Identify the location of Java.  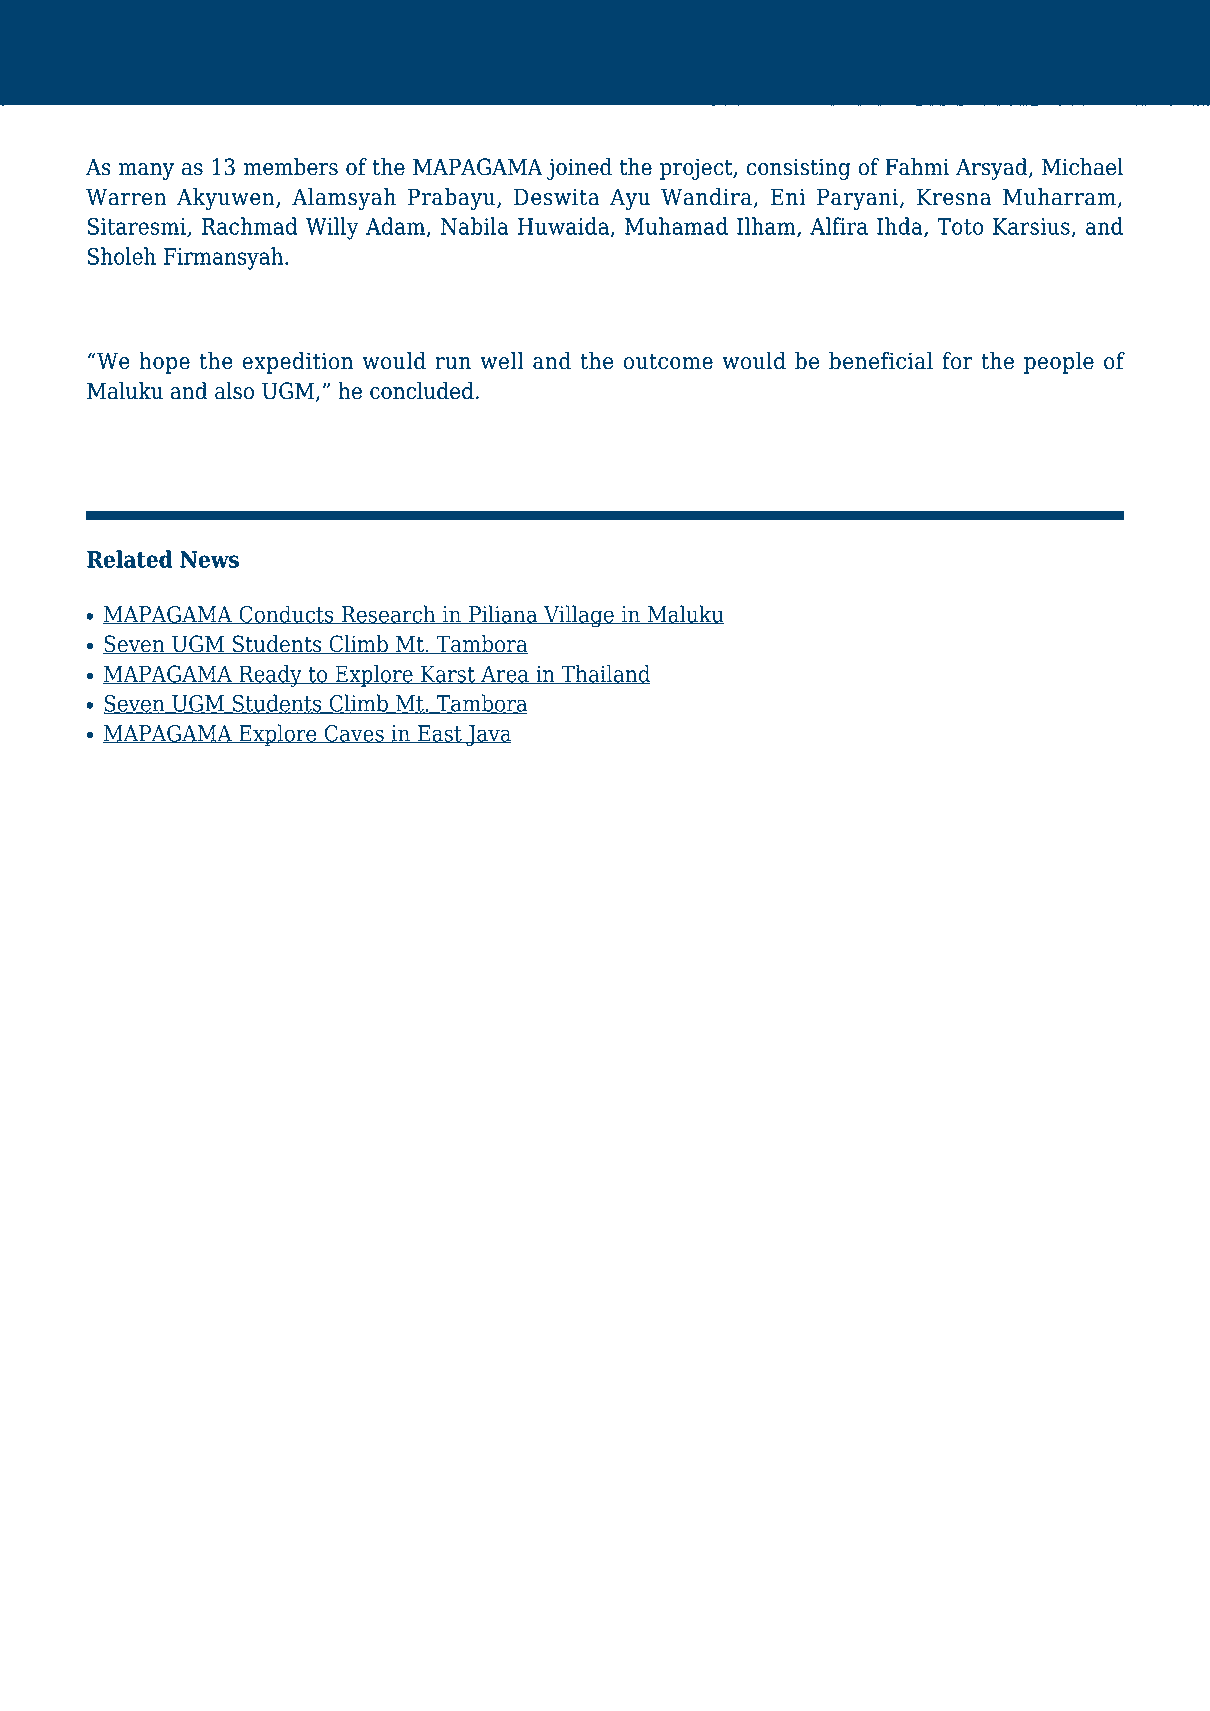
(488, 735).
